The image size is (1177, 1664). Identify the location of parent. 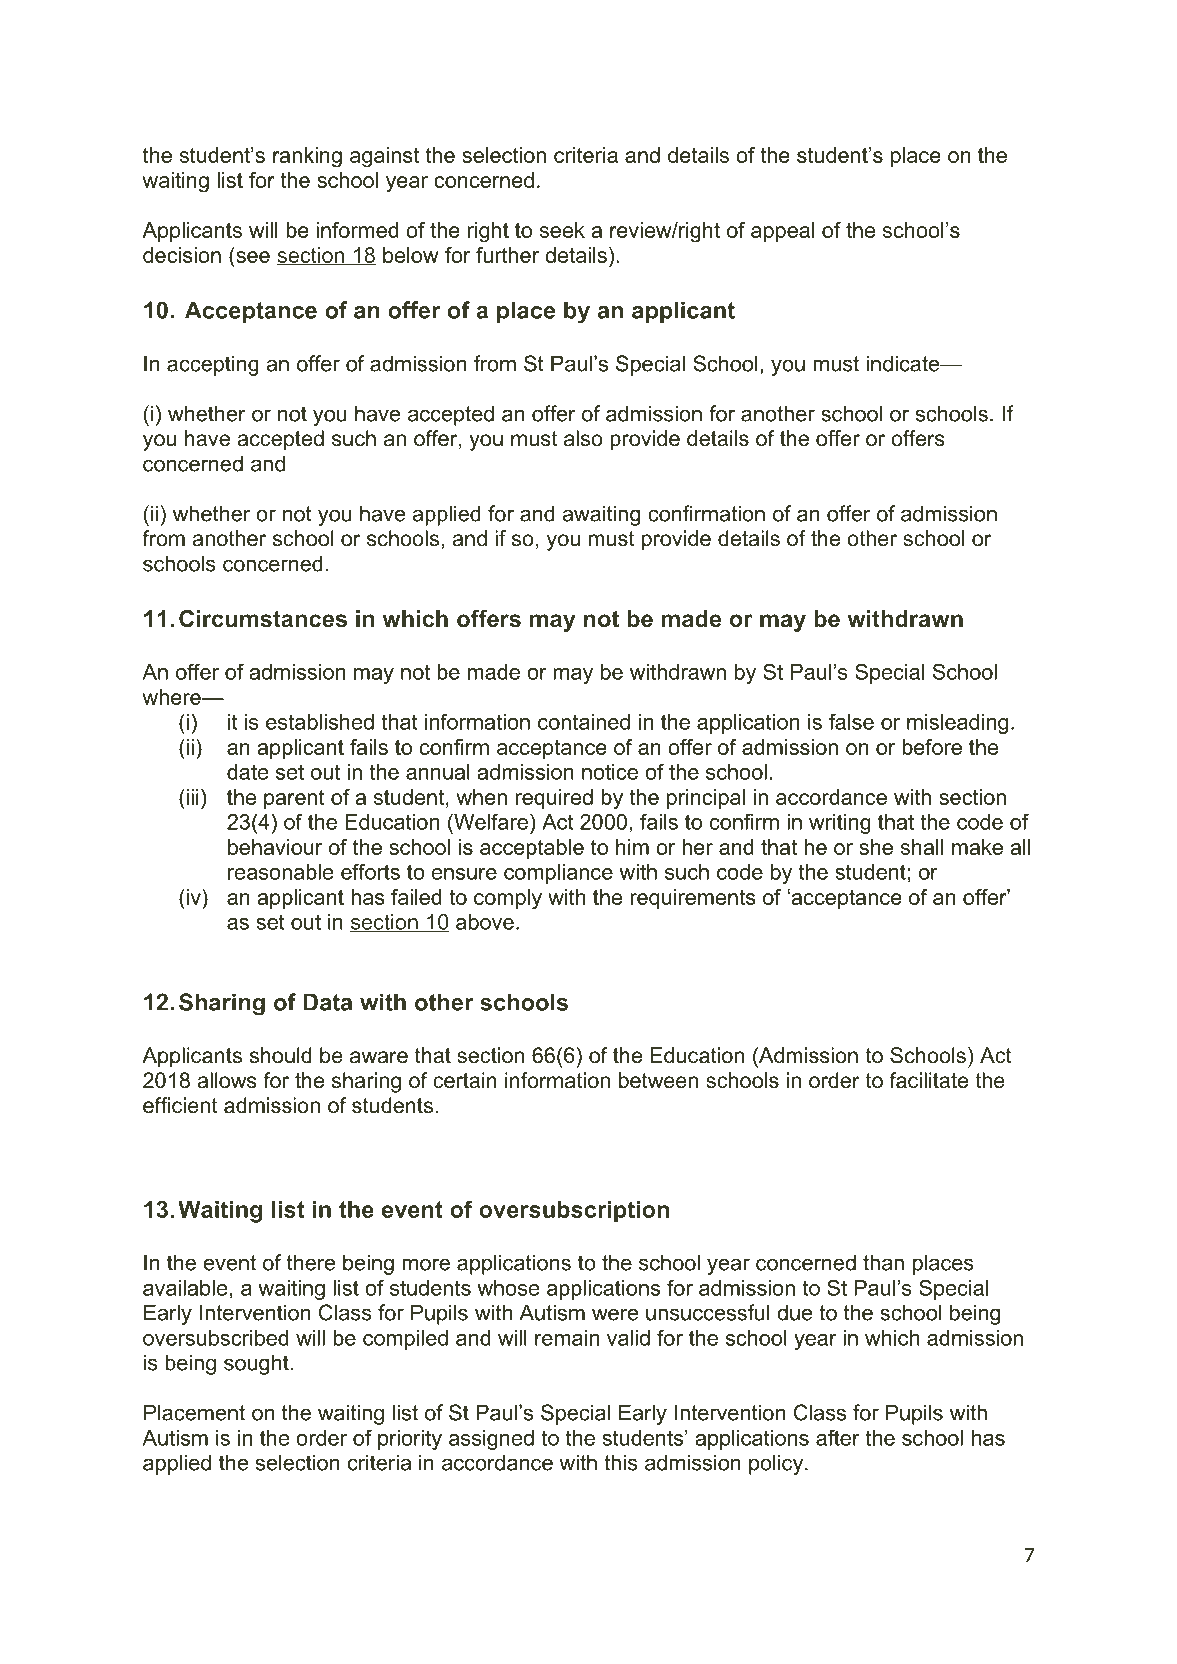
(294, 799).
